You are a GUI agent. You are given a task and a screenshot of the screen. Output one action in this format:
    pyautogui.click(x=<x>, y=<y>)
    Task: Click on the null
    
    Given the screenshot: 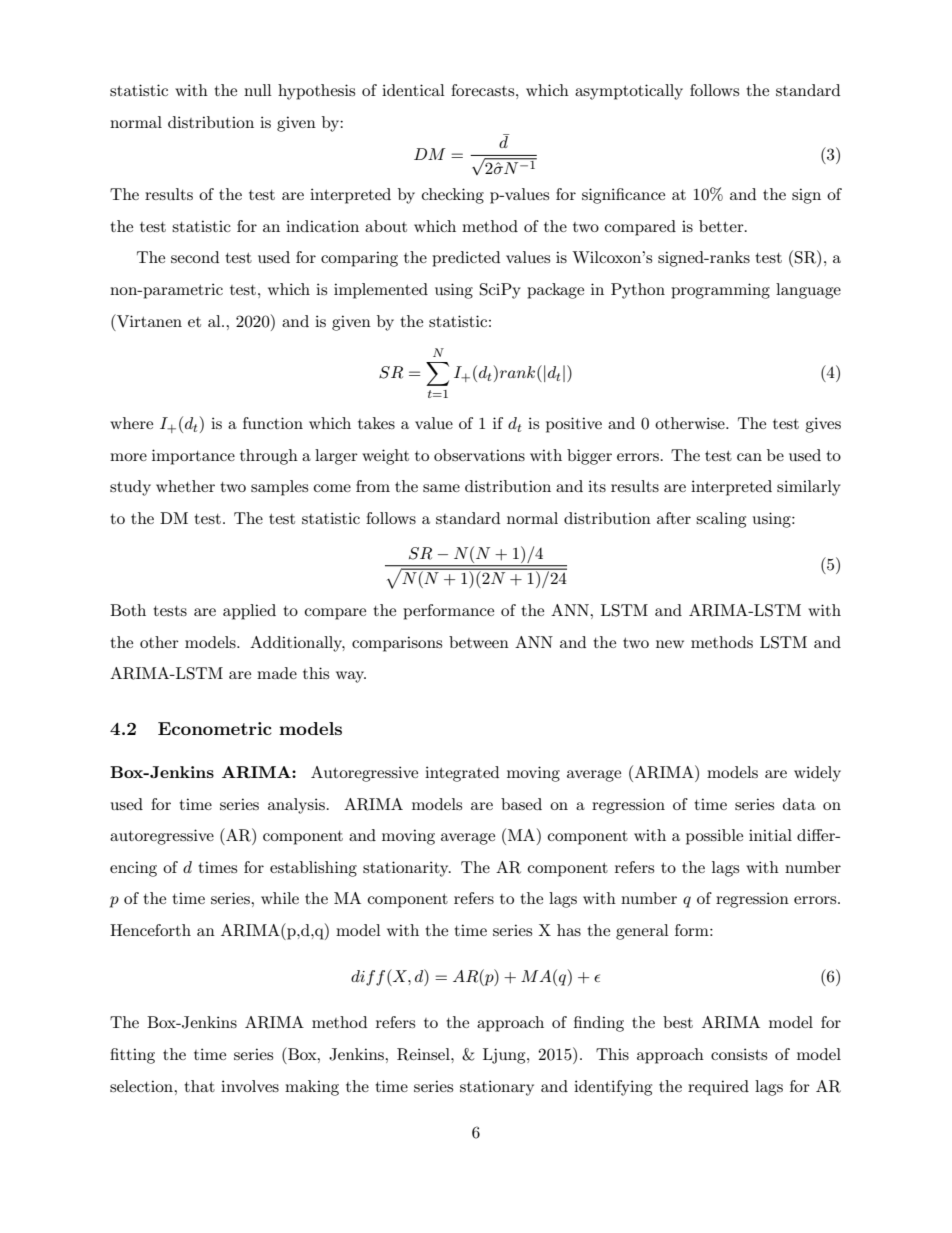 What is the action you would take?
    pyautogui.click(x=258, y=90)
